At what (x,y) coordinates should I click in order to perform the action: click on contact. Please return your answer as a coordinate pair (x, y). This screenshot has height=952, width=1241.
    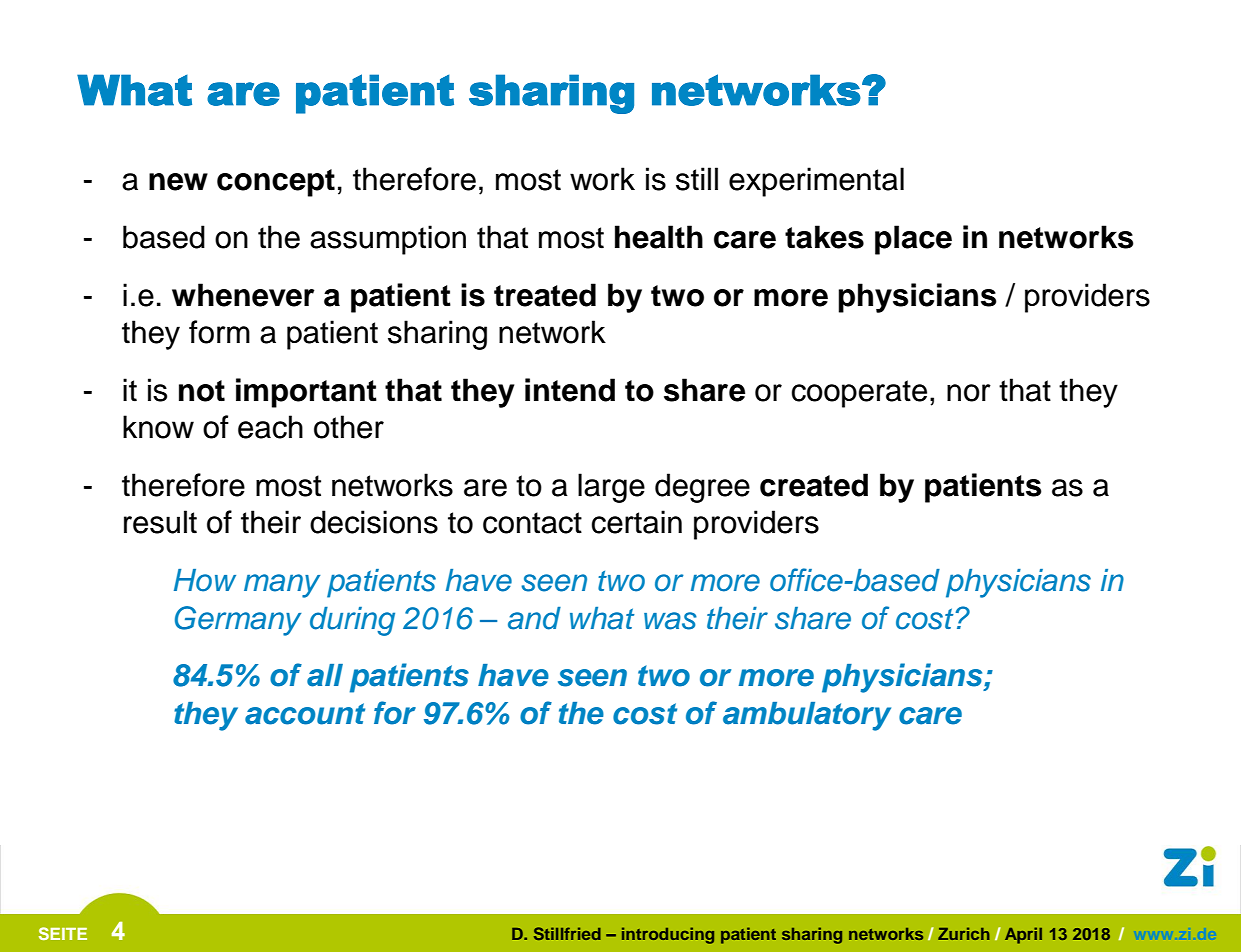
    Looking at the image, I should click on (532, 523).
